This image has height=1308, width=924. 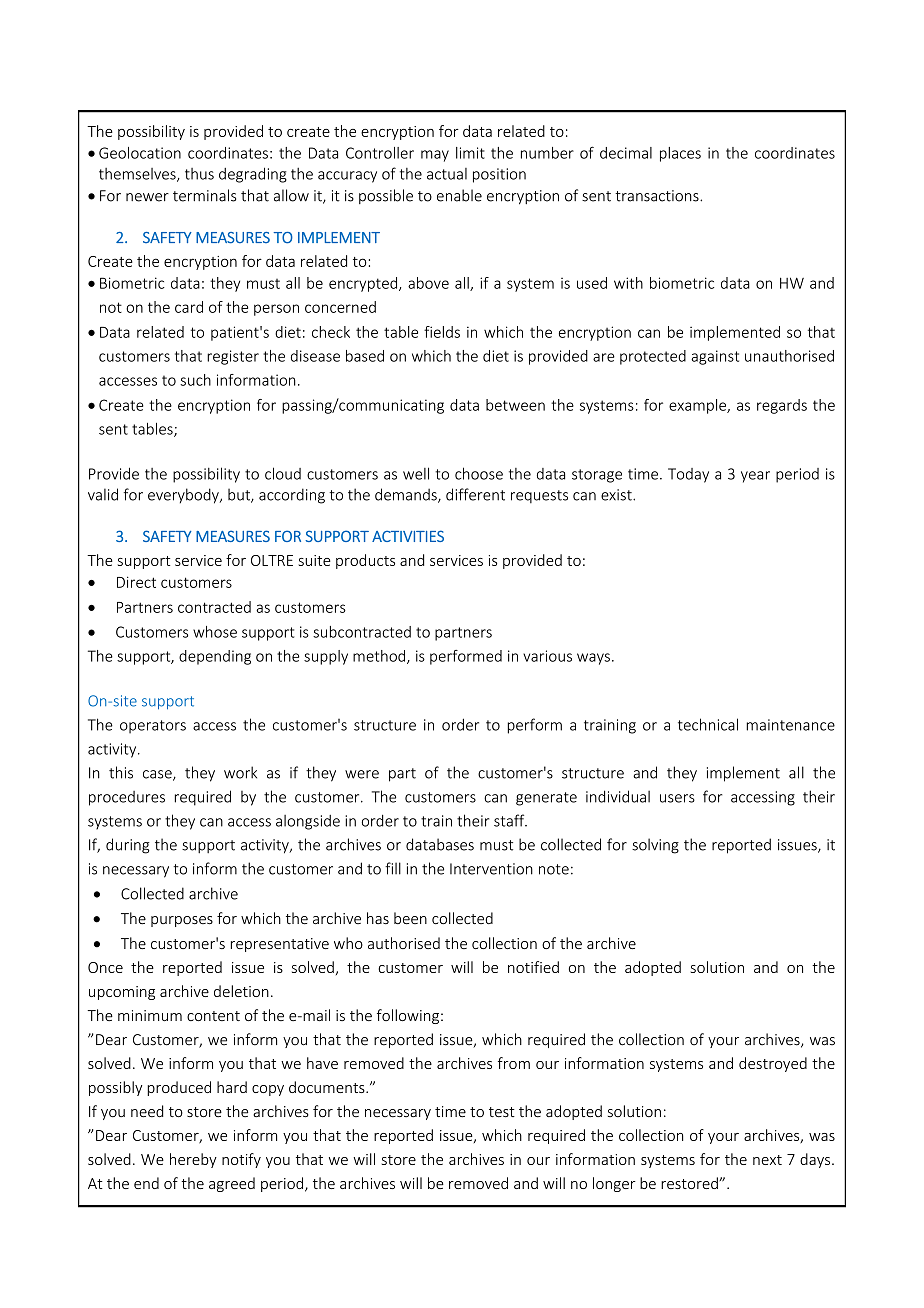 What do you see at coordinates (199, 174) in the image?
I see `thus` at bounding box center [199, 174].
